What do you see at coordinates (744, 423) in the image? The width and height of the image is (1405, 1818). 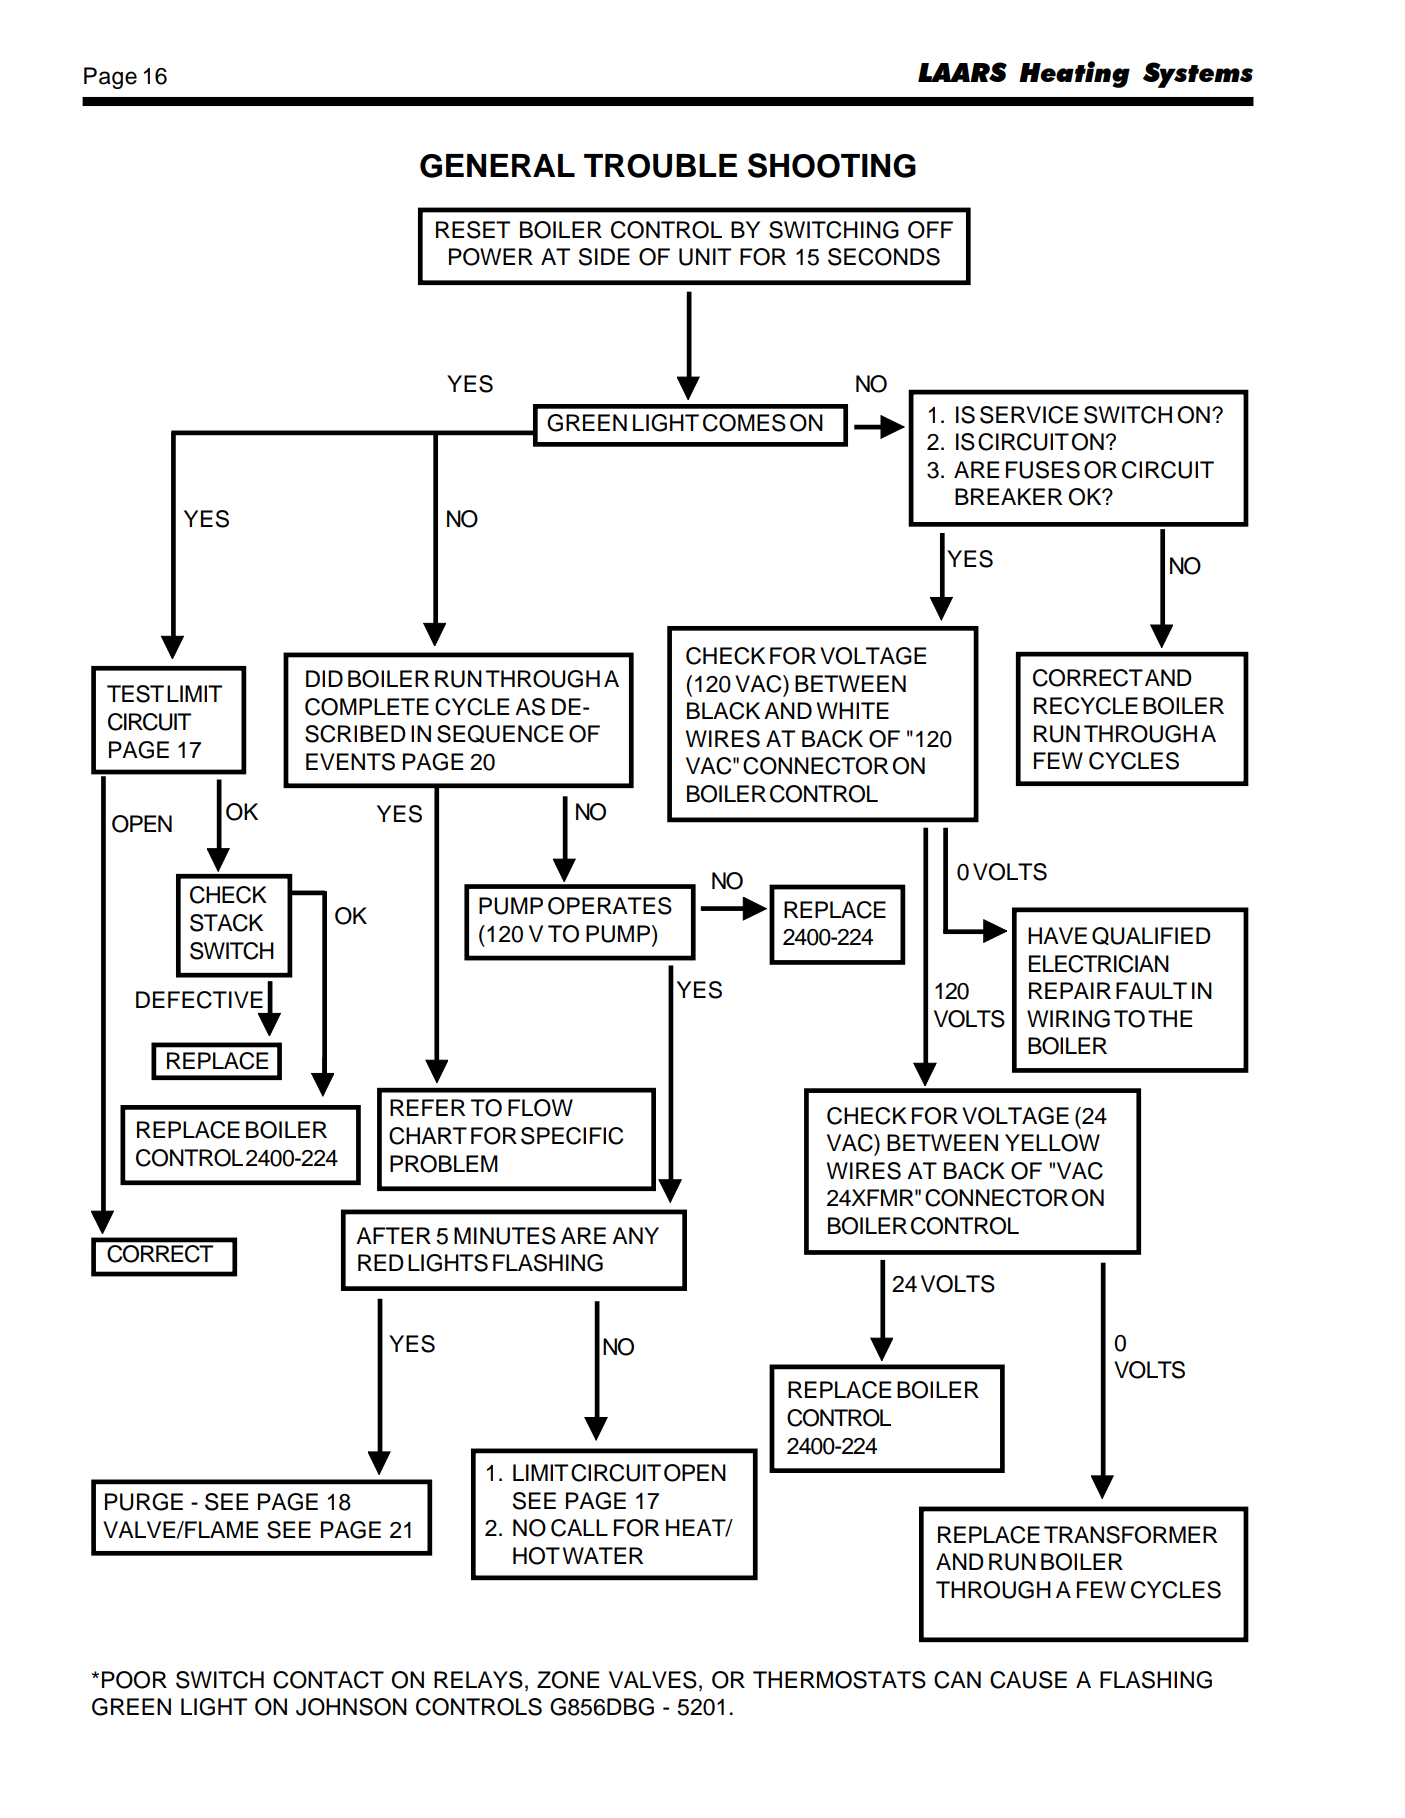 I see `COMES` at bounding box center [744, 423].
